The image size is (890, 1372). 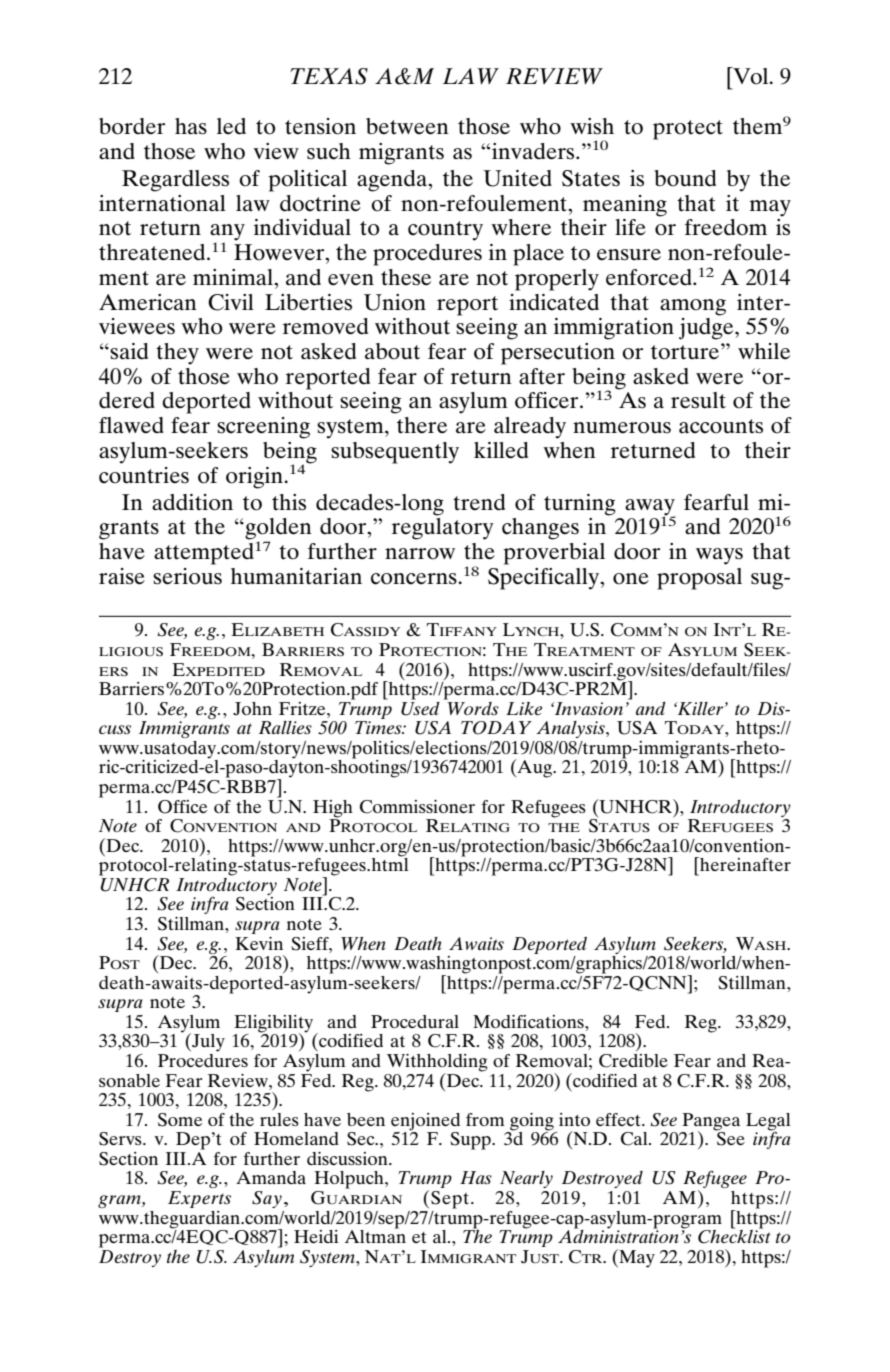 I want to click on Say, so click(x=267, y=1199).
